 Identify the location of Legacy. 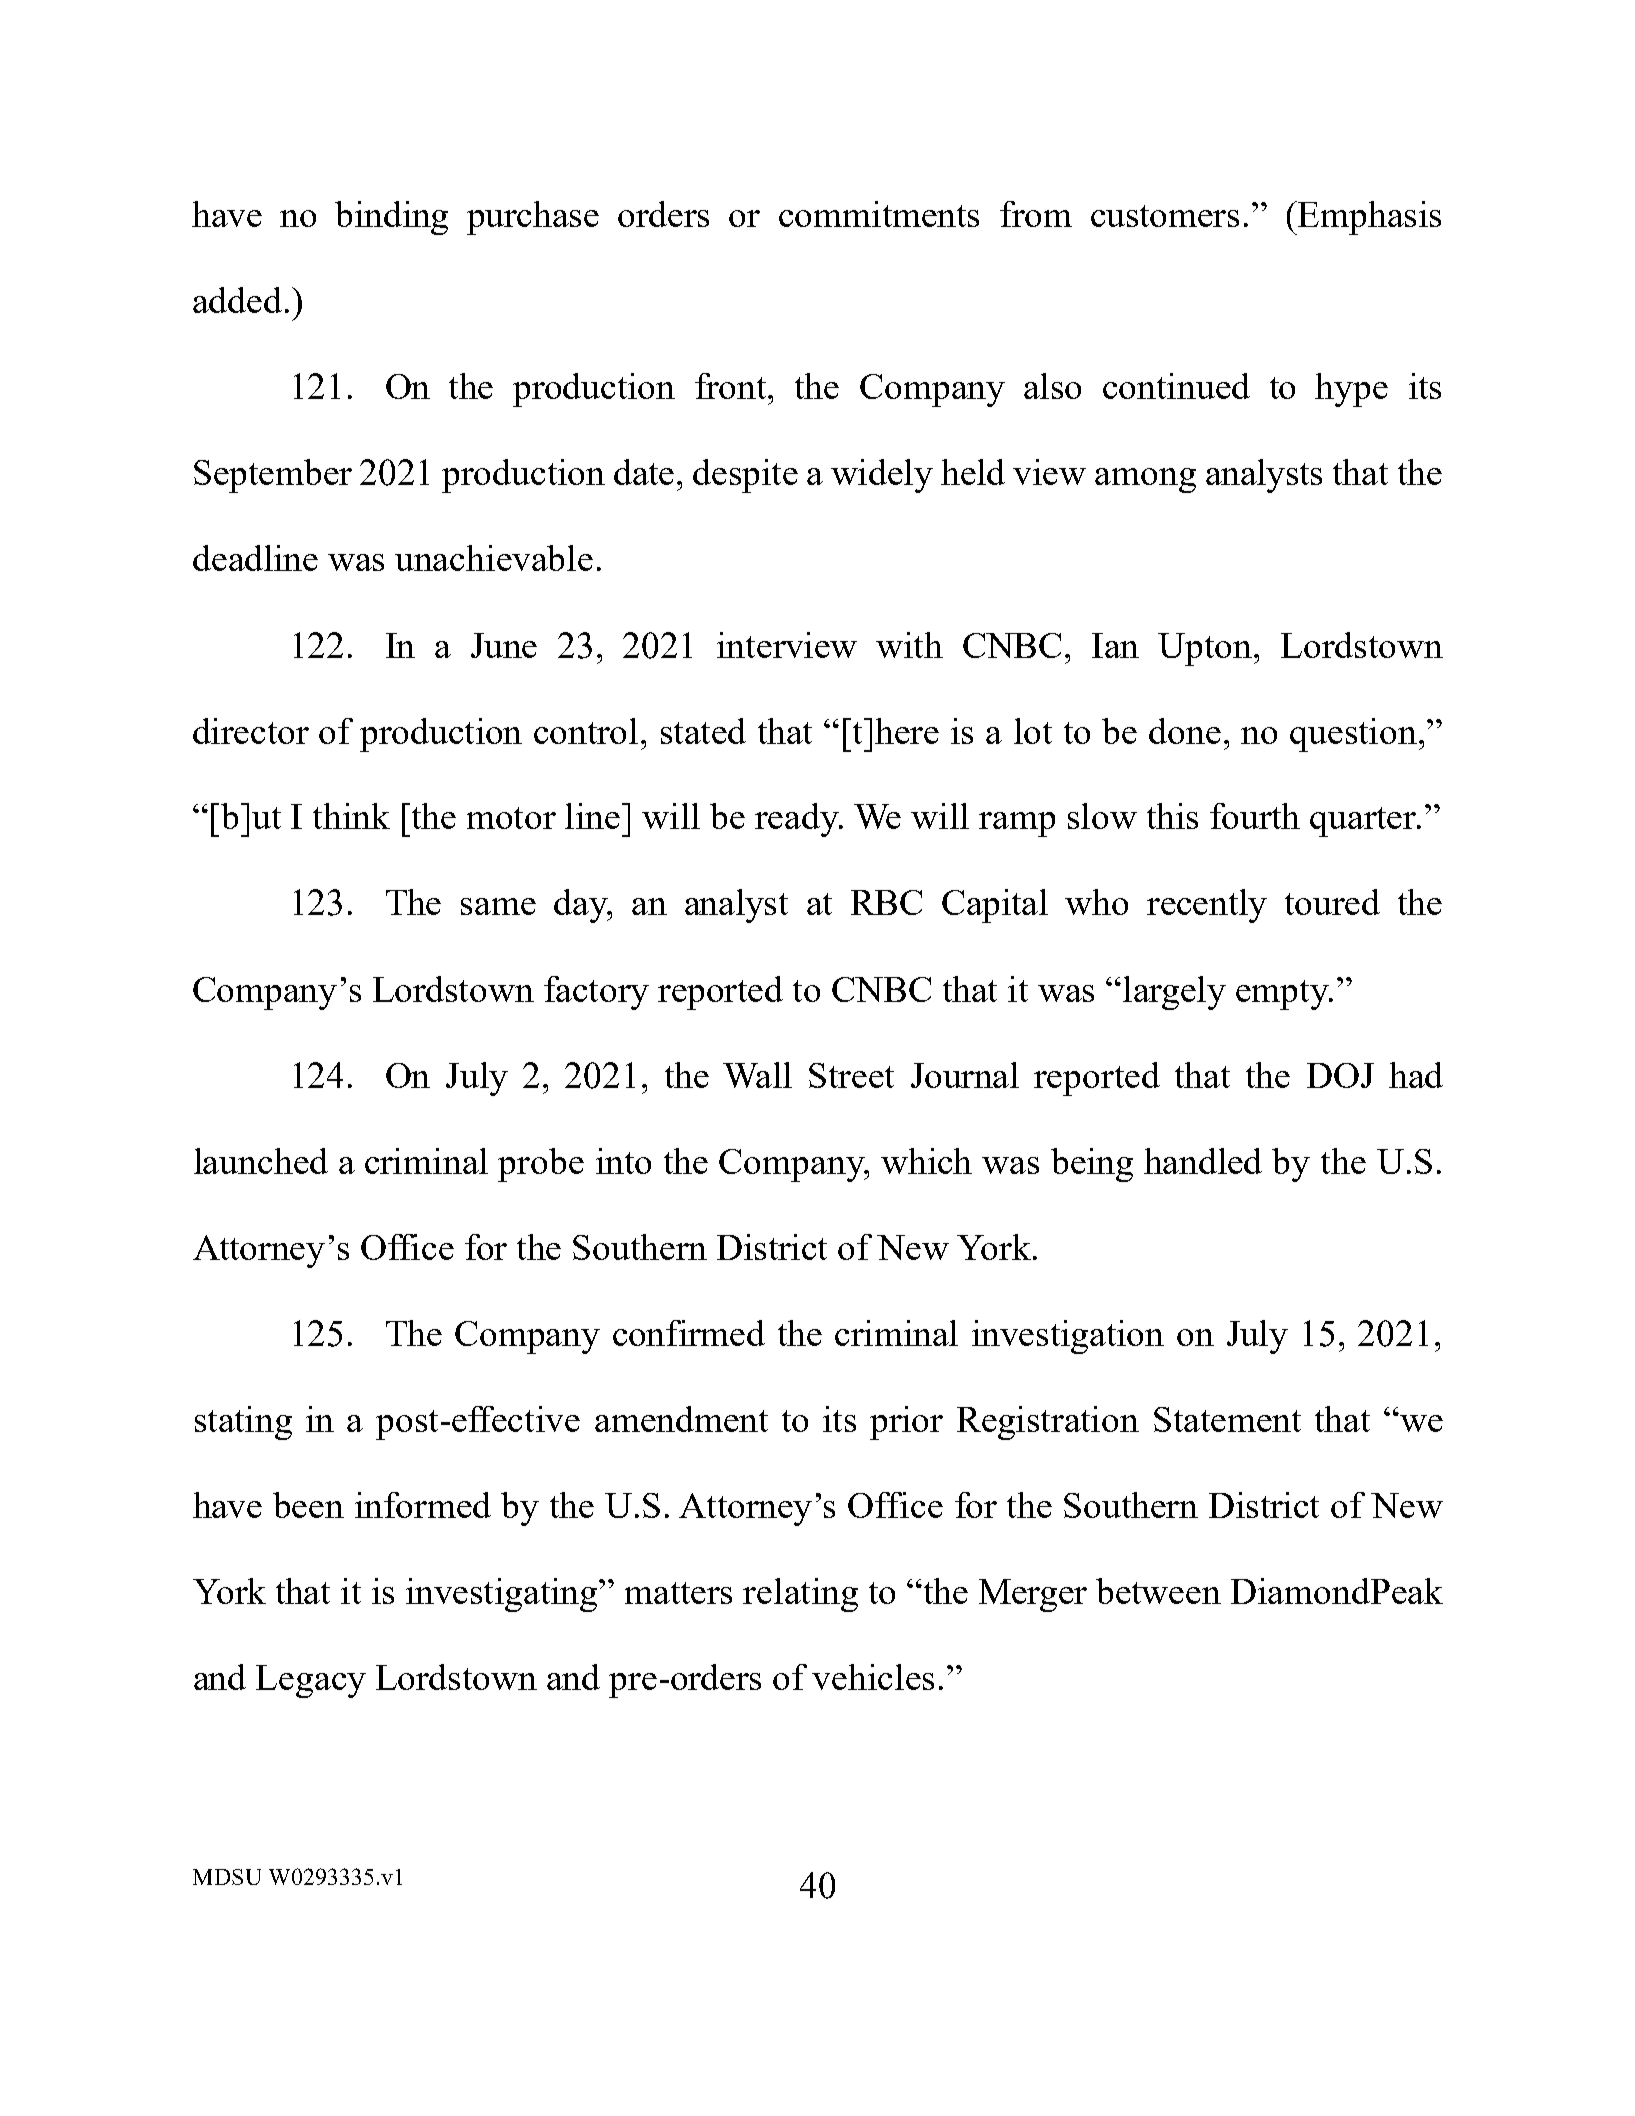
(311, 1681).
